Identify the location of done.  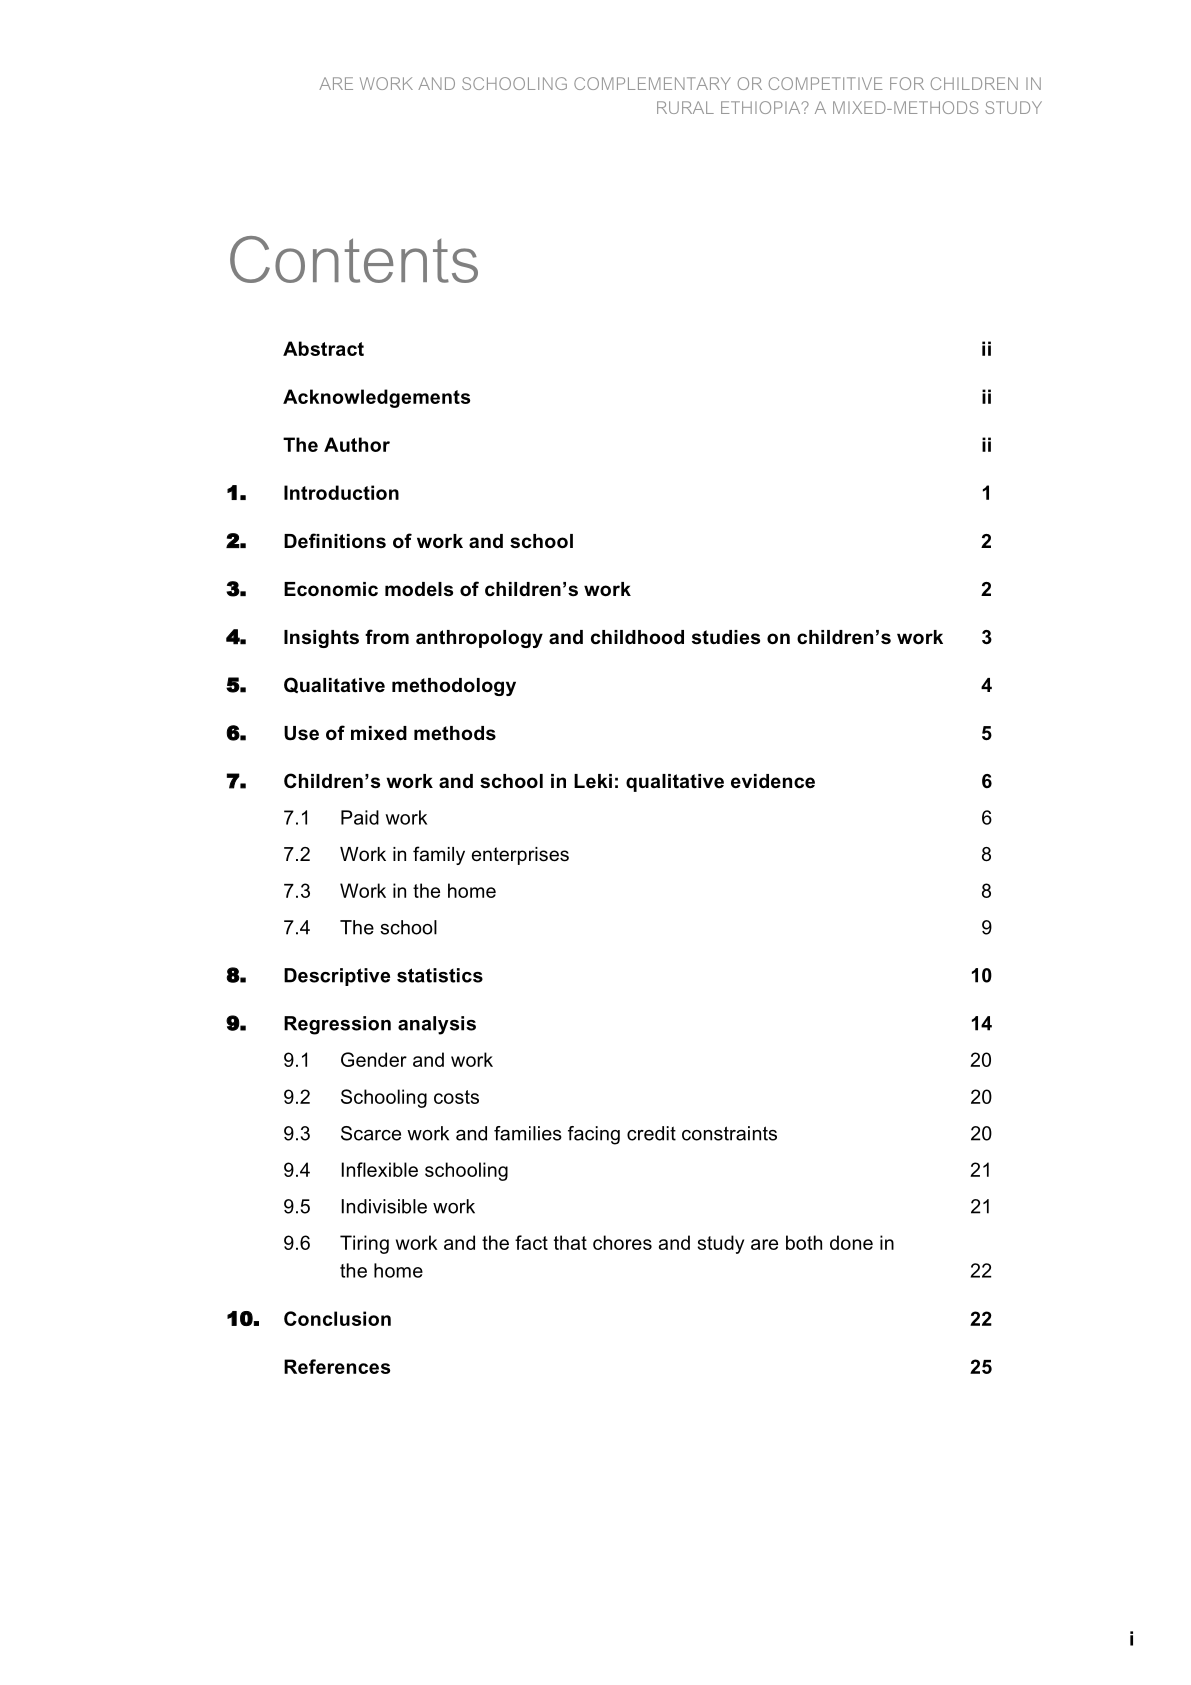
(851, 1242).
